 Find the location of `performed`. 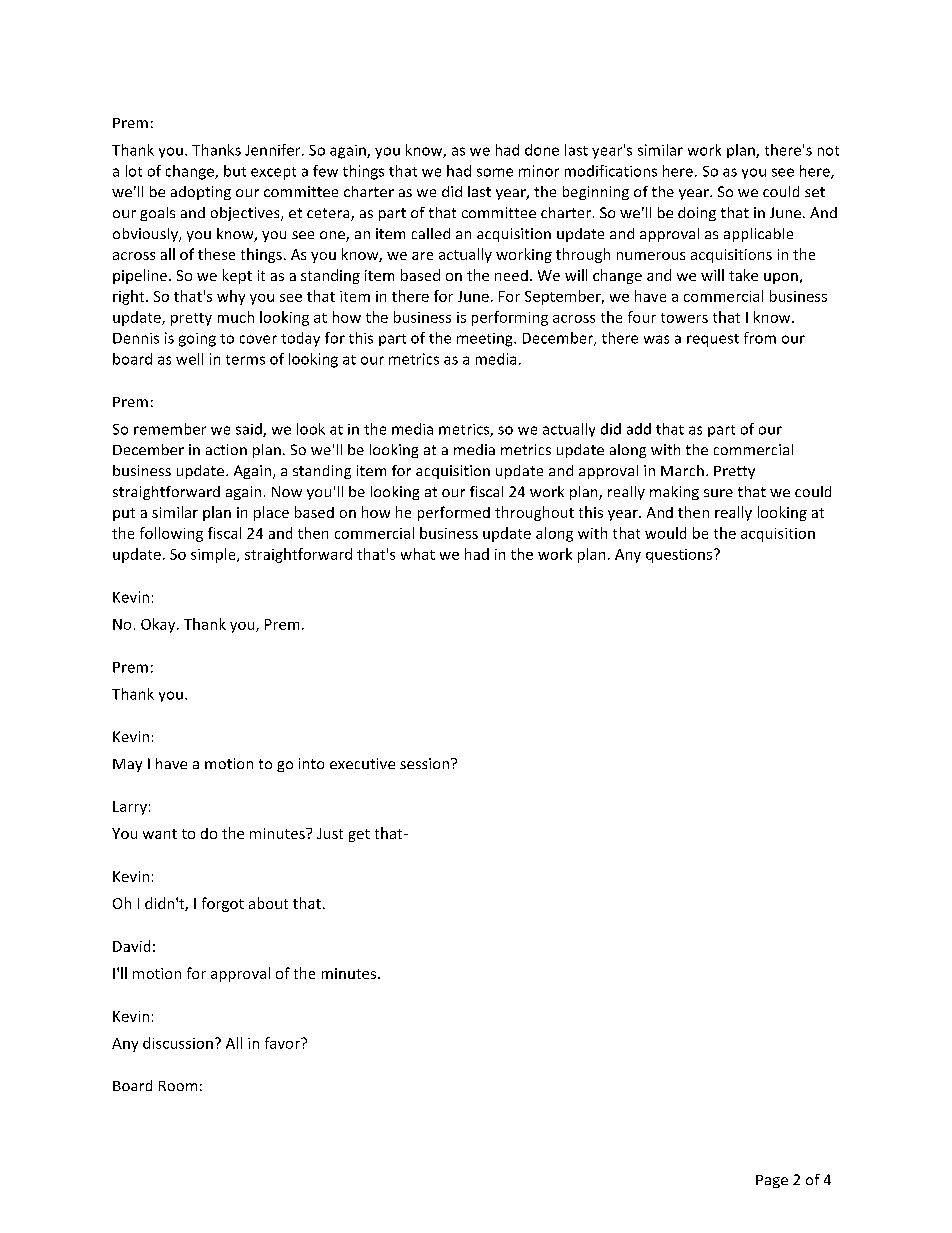

performed is located at coordinates (454, 513).
